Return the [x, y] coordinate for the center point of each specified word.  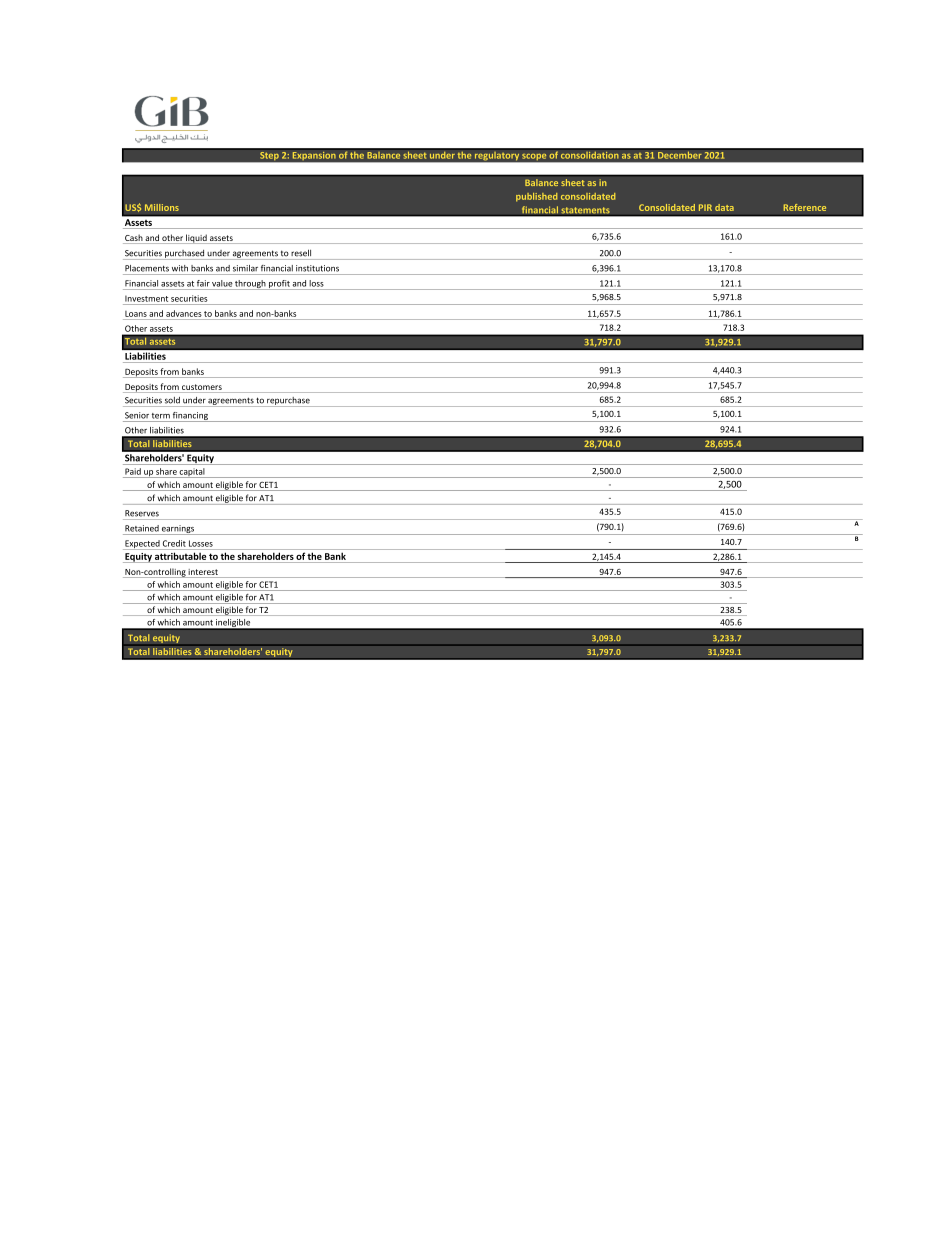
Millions [162, 207]
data [724, 207]
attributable [180, 556]
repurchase [288, 402]
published [536, 197]
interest [203, 572]
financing [190, 417]
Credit [174, 543]
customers [202, 387]
